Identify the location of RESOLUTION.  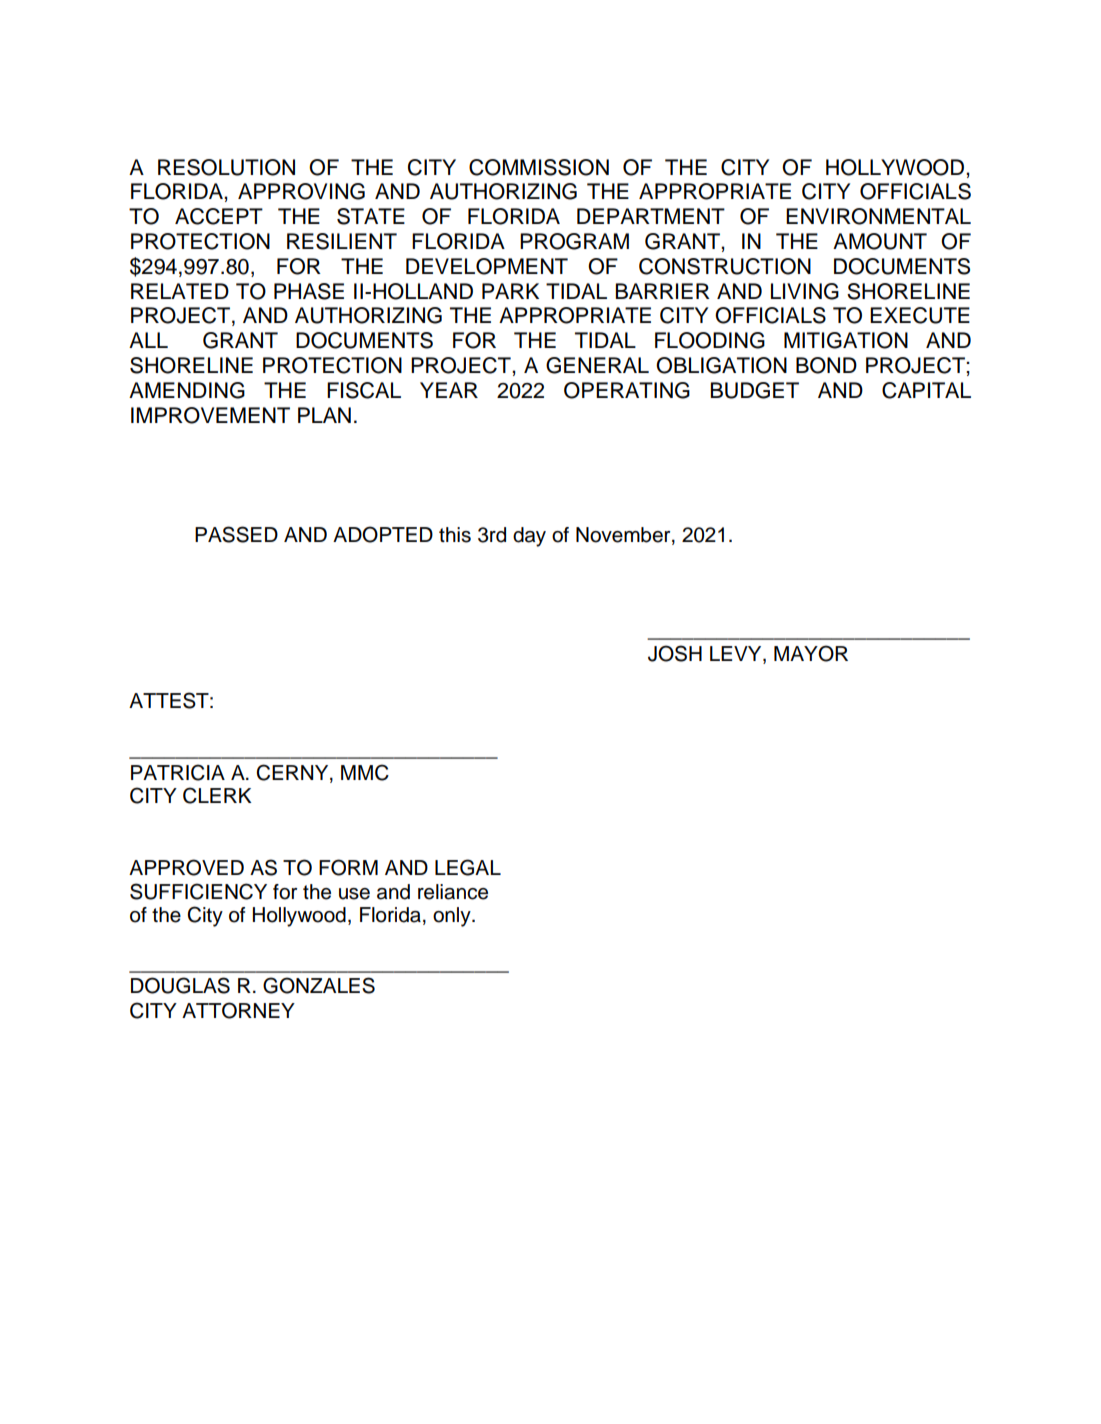
(226, 167).
